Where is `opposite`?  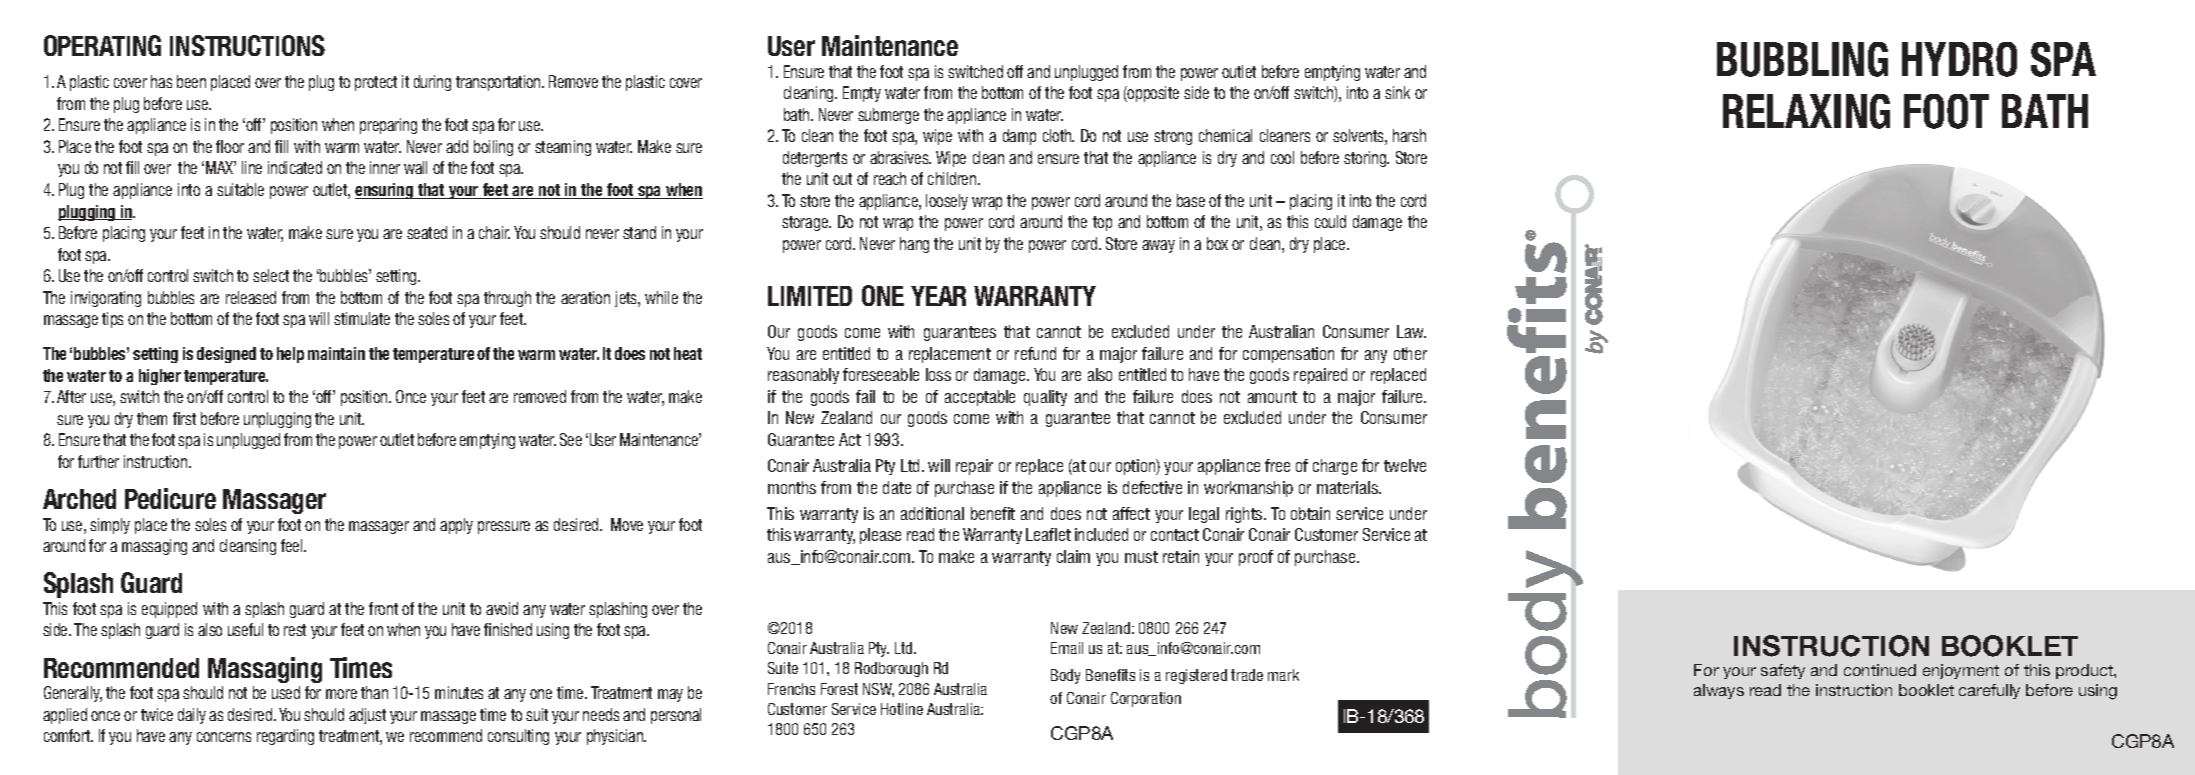
opposite is located at coordinates (1152, 94).
